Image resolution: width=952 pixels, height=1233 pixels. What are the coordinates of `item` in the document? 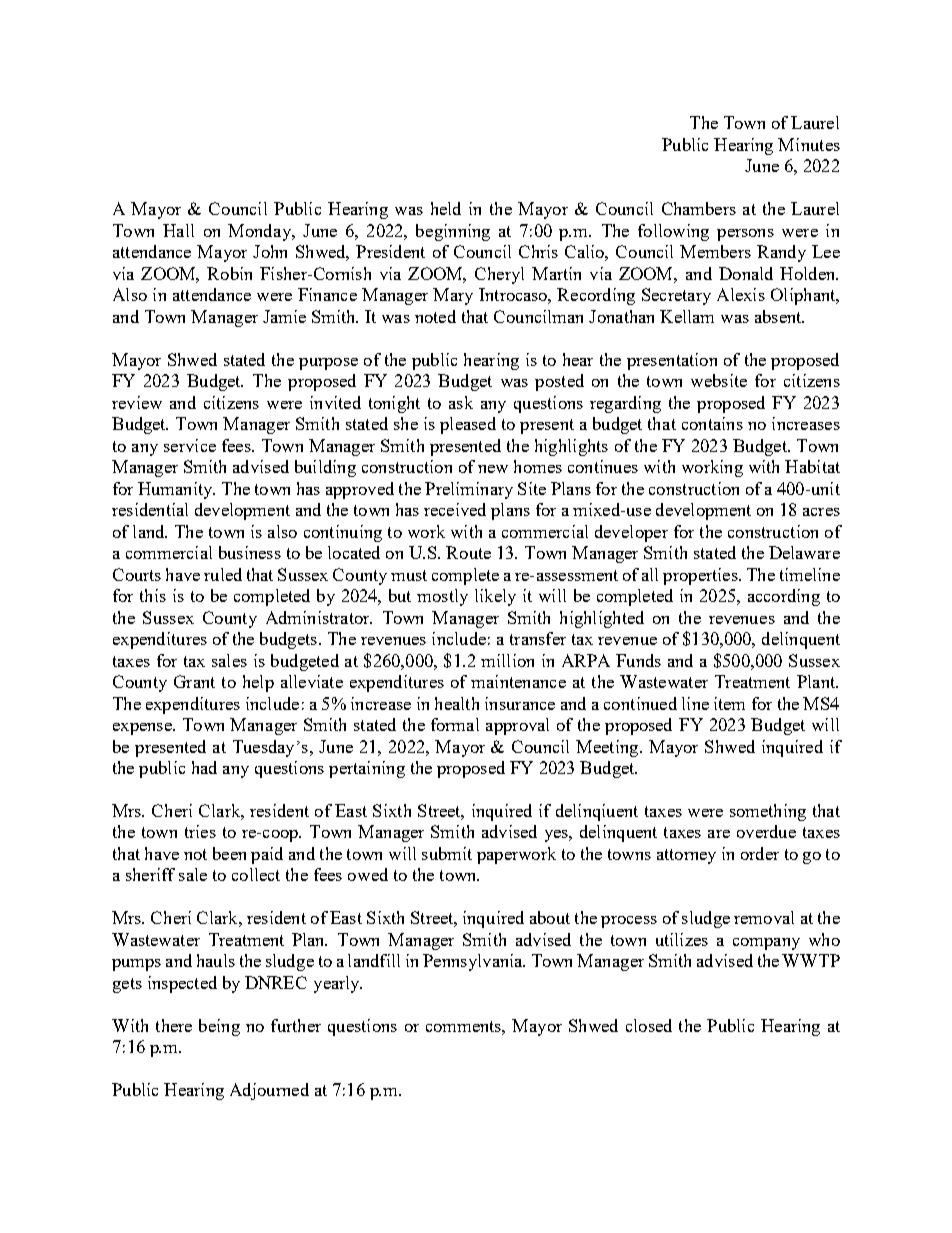 It's located at (729, 703).
